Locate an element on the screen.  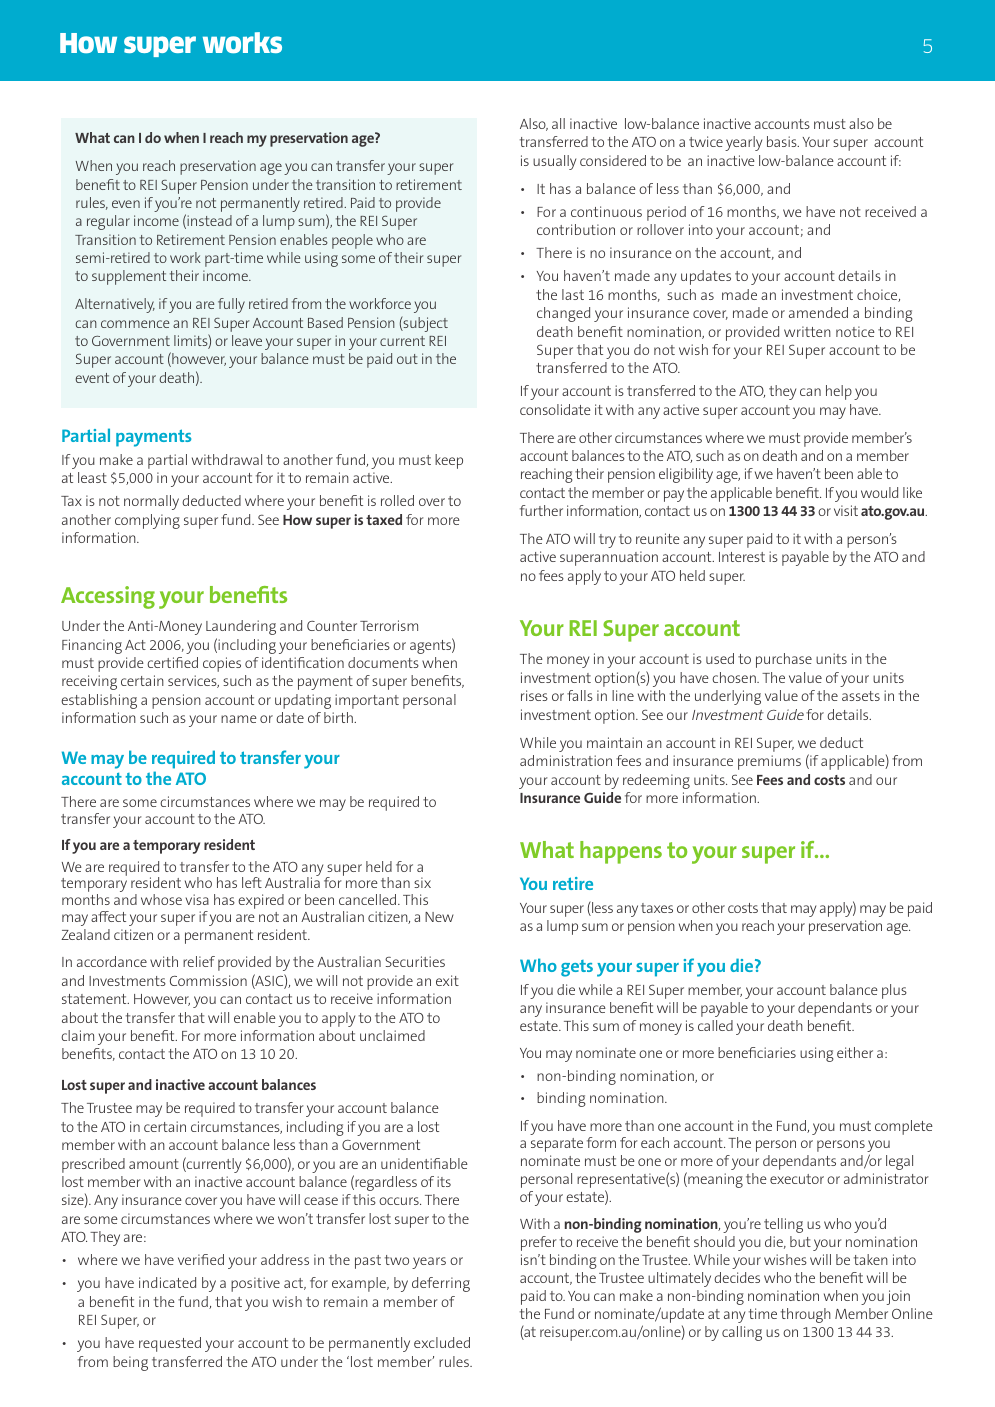
amount is located at coordinates (154, 1164).
